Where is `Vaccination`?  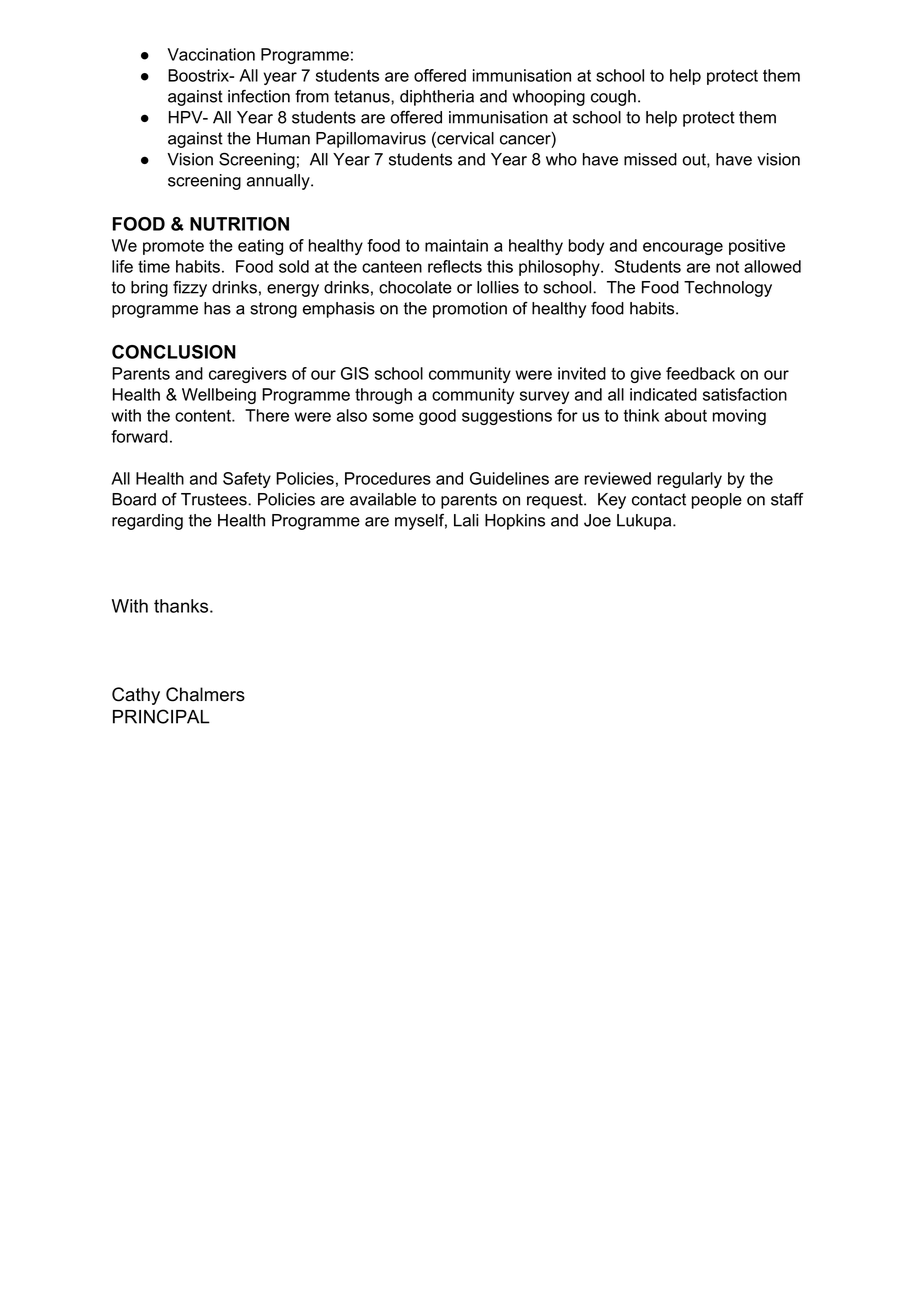
Vaccination is located at coordinates (211, 54).
